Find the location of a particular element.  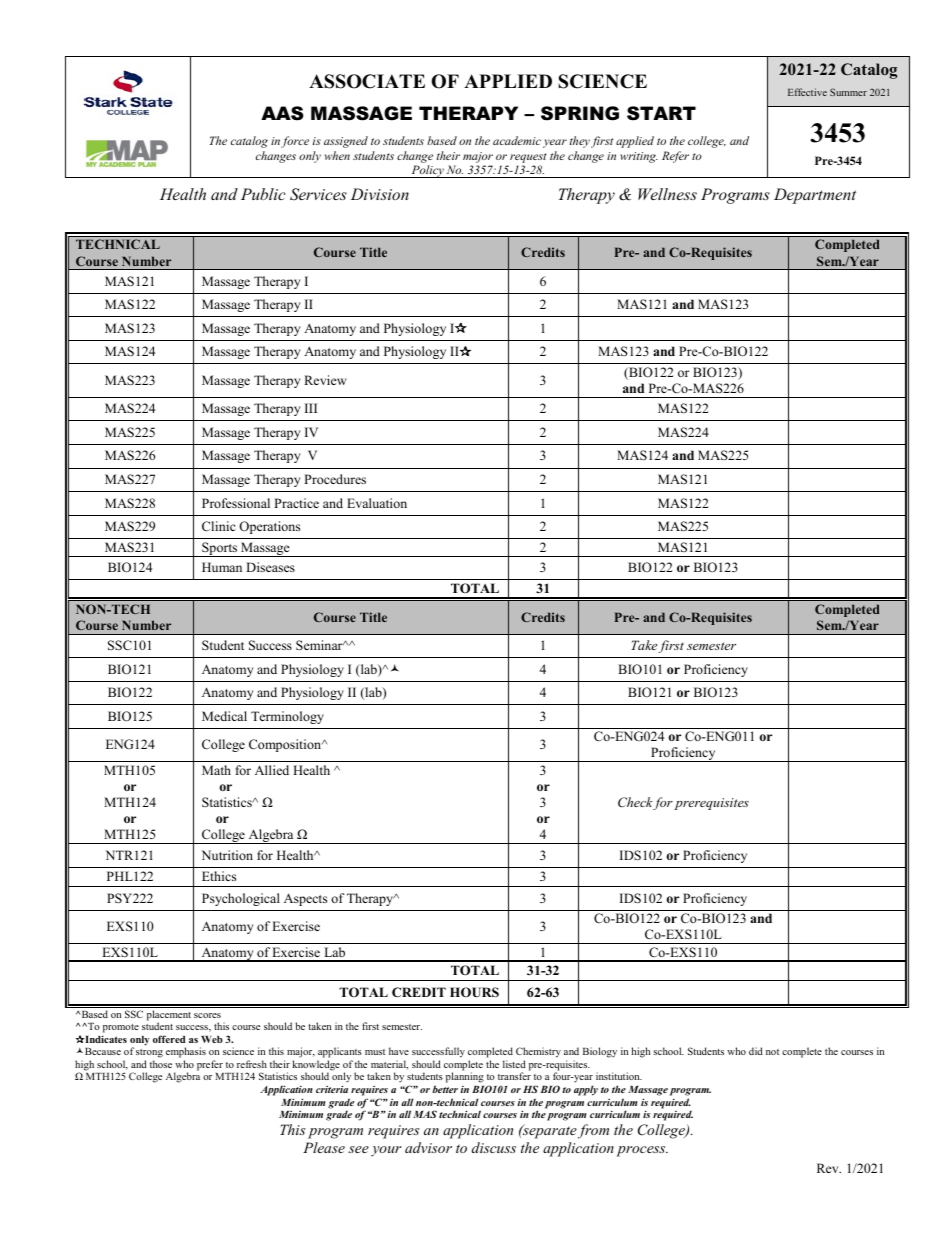

discuss is located at coordinates (494, 1147).
